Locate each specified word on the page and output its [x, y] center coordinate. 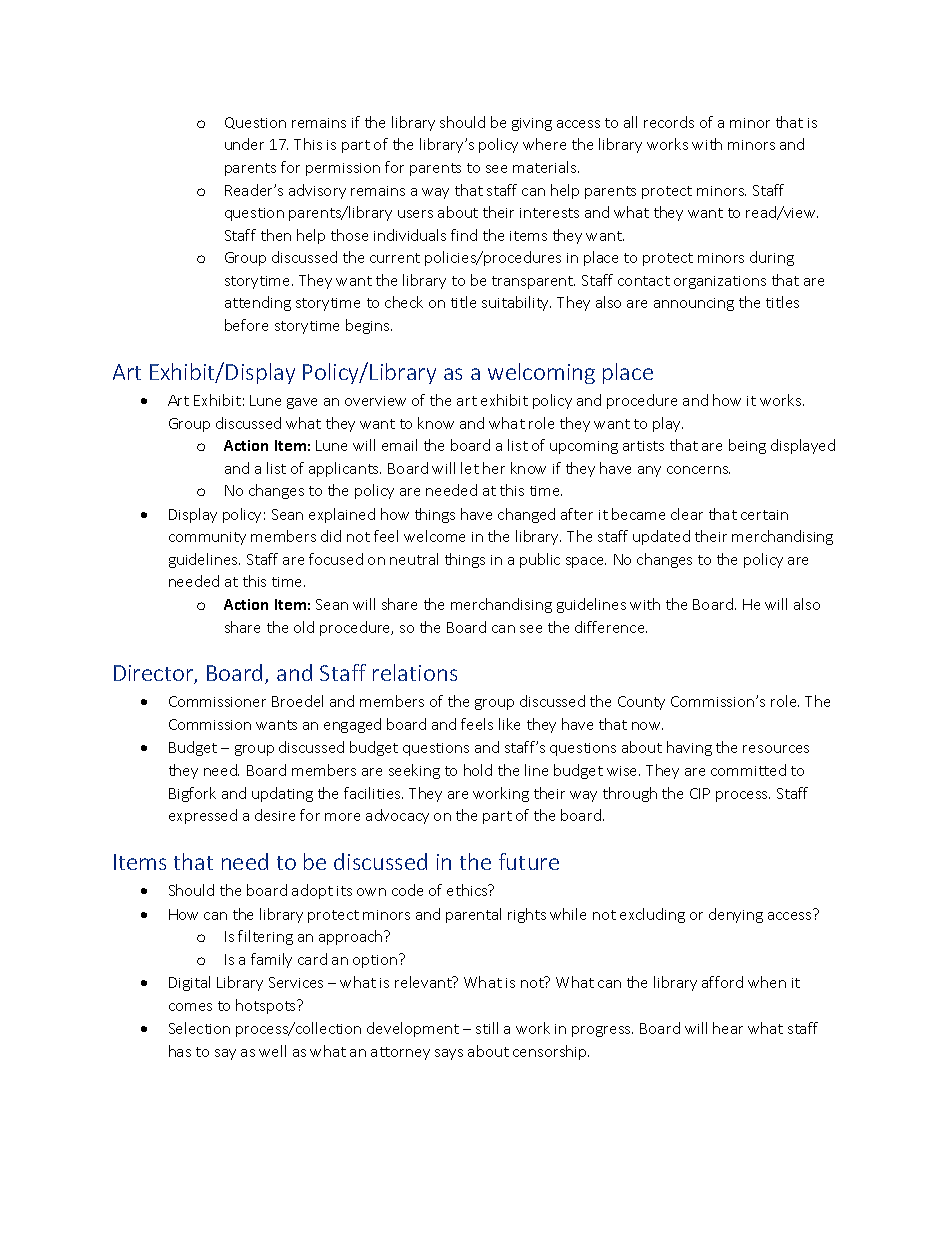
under [244, 144]
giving [532, 124]
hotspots [267, 1006]
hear [728, 1028]
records [669, 122]
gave [302, 403]
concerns [698, 470]
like [509, 724]
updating [282, 794]
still [487, 1028]
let [470, 468]
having [689, 748]
